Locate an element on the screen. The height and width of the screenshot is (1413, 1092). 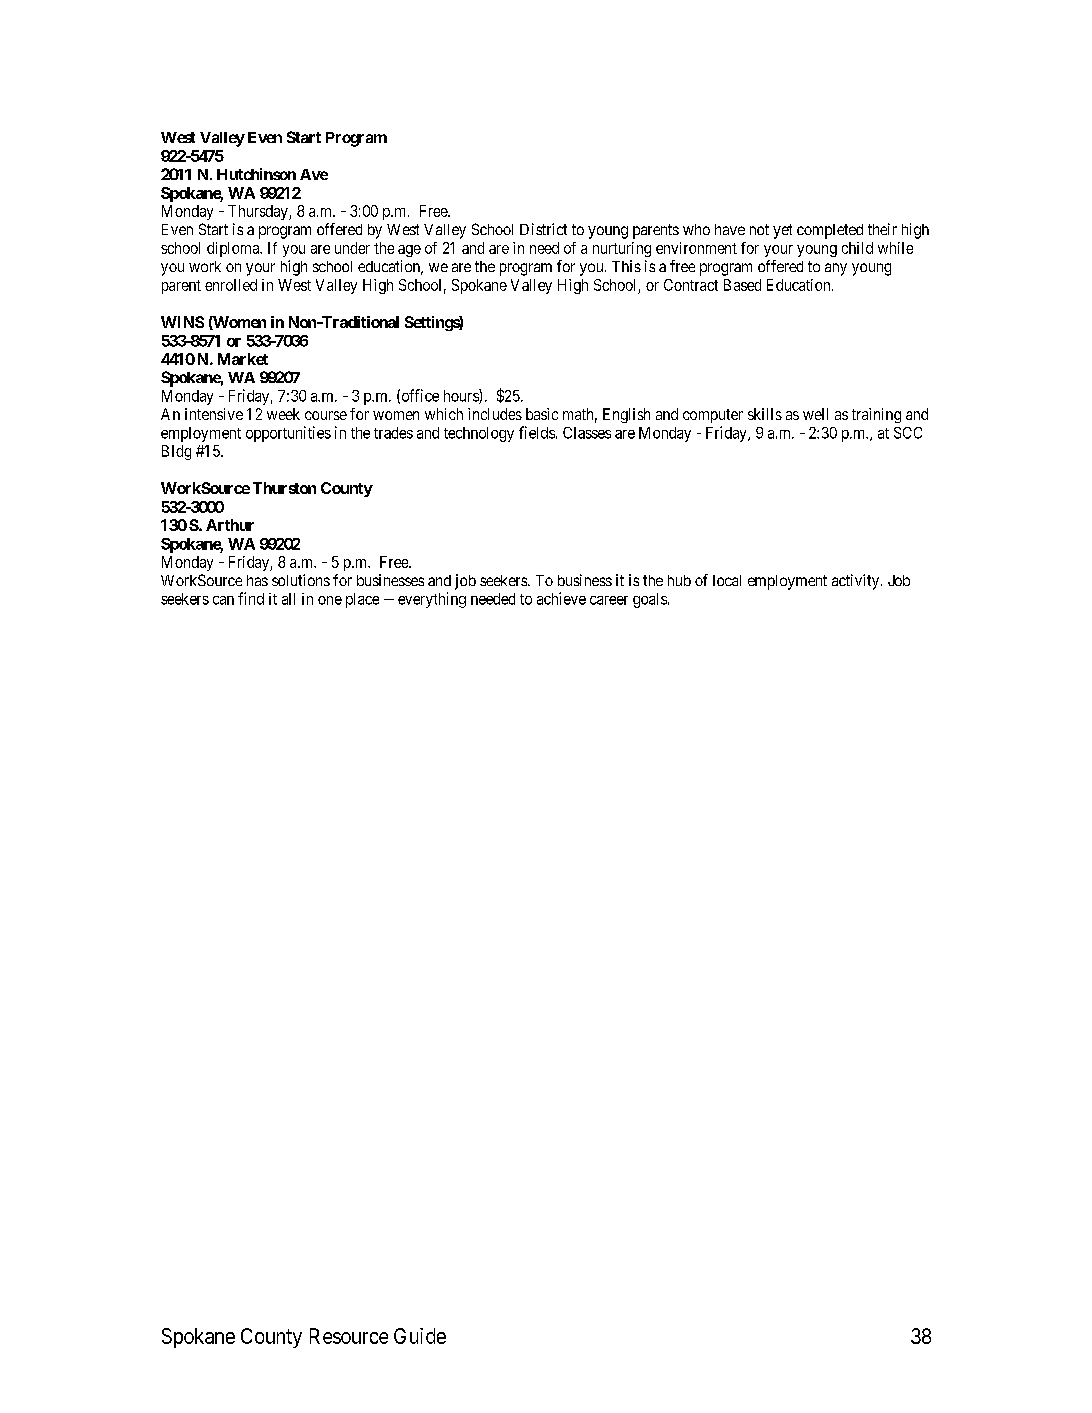
has is located at coordinates (257, 580).
